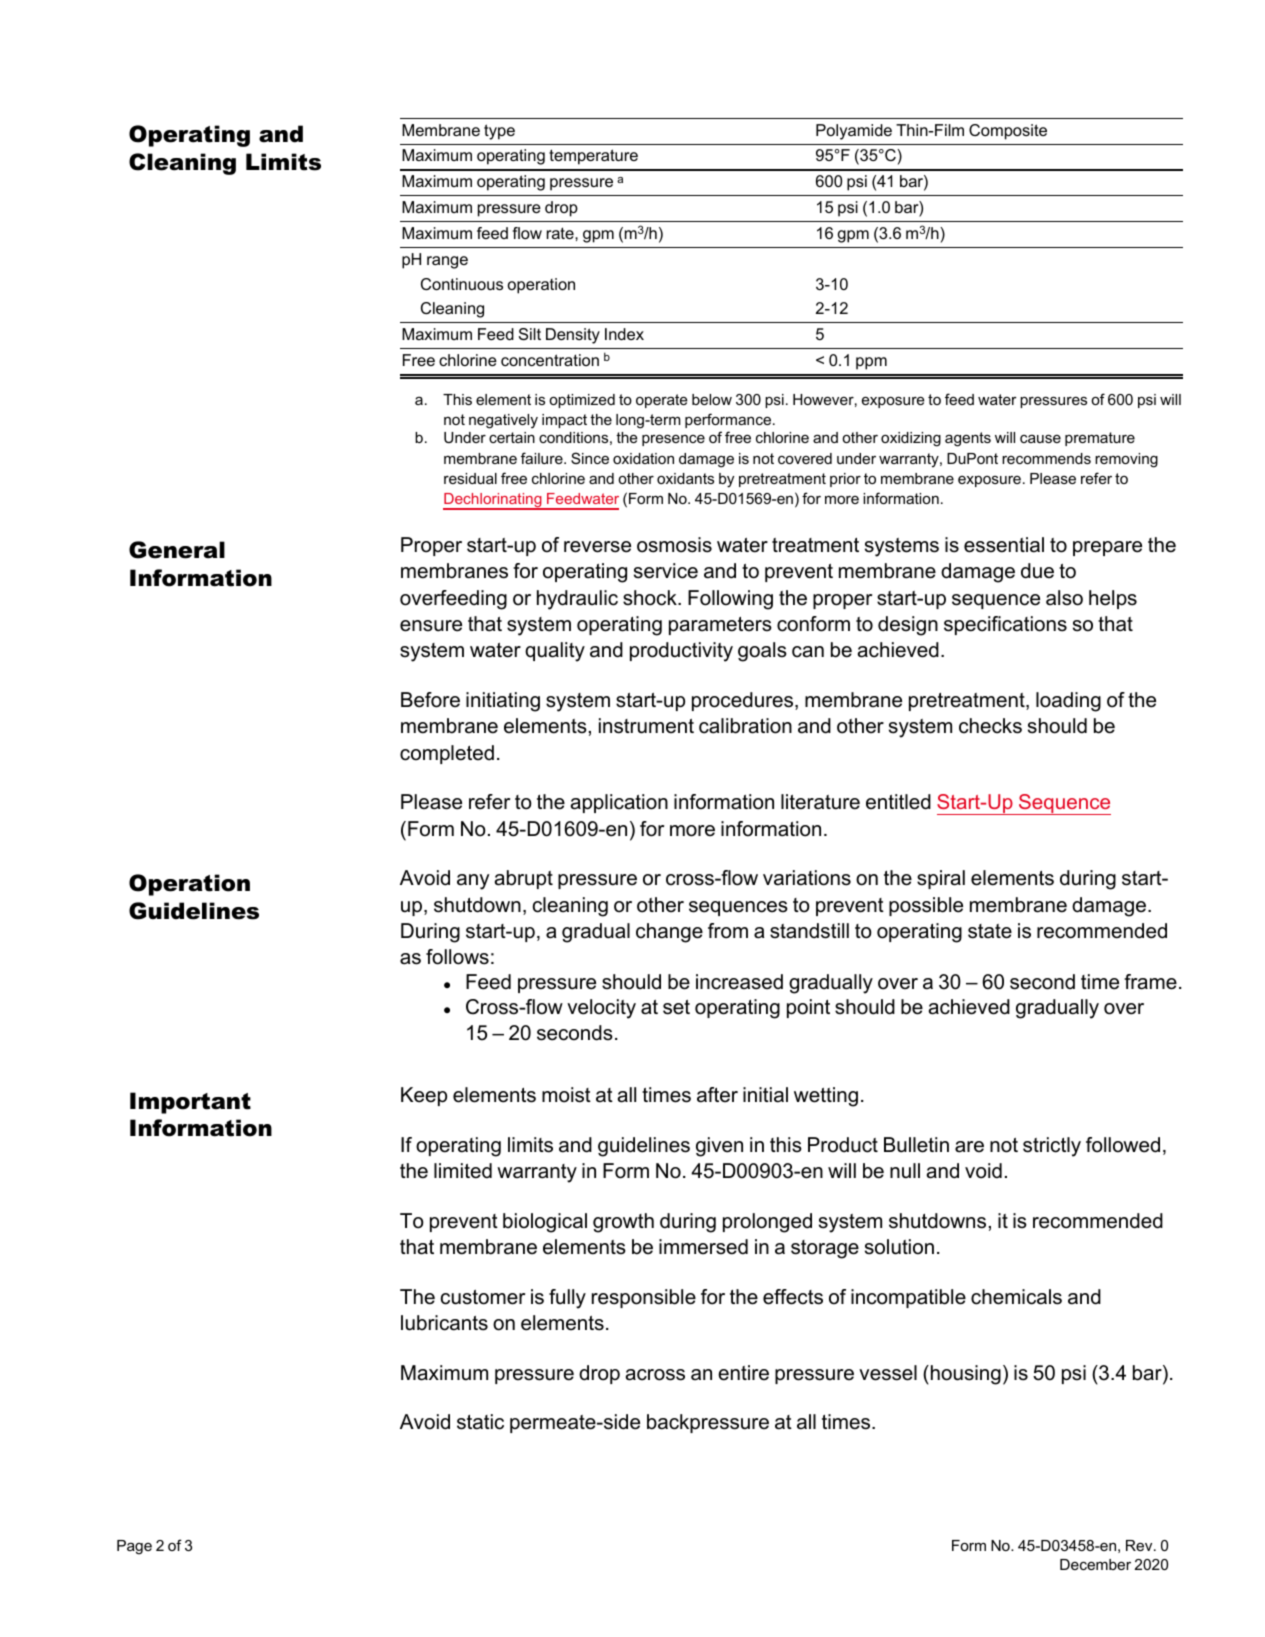  What do you see at coordinates (1008, 132) in the document?
I see `Composite` at bounding box center [1008, 132].
